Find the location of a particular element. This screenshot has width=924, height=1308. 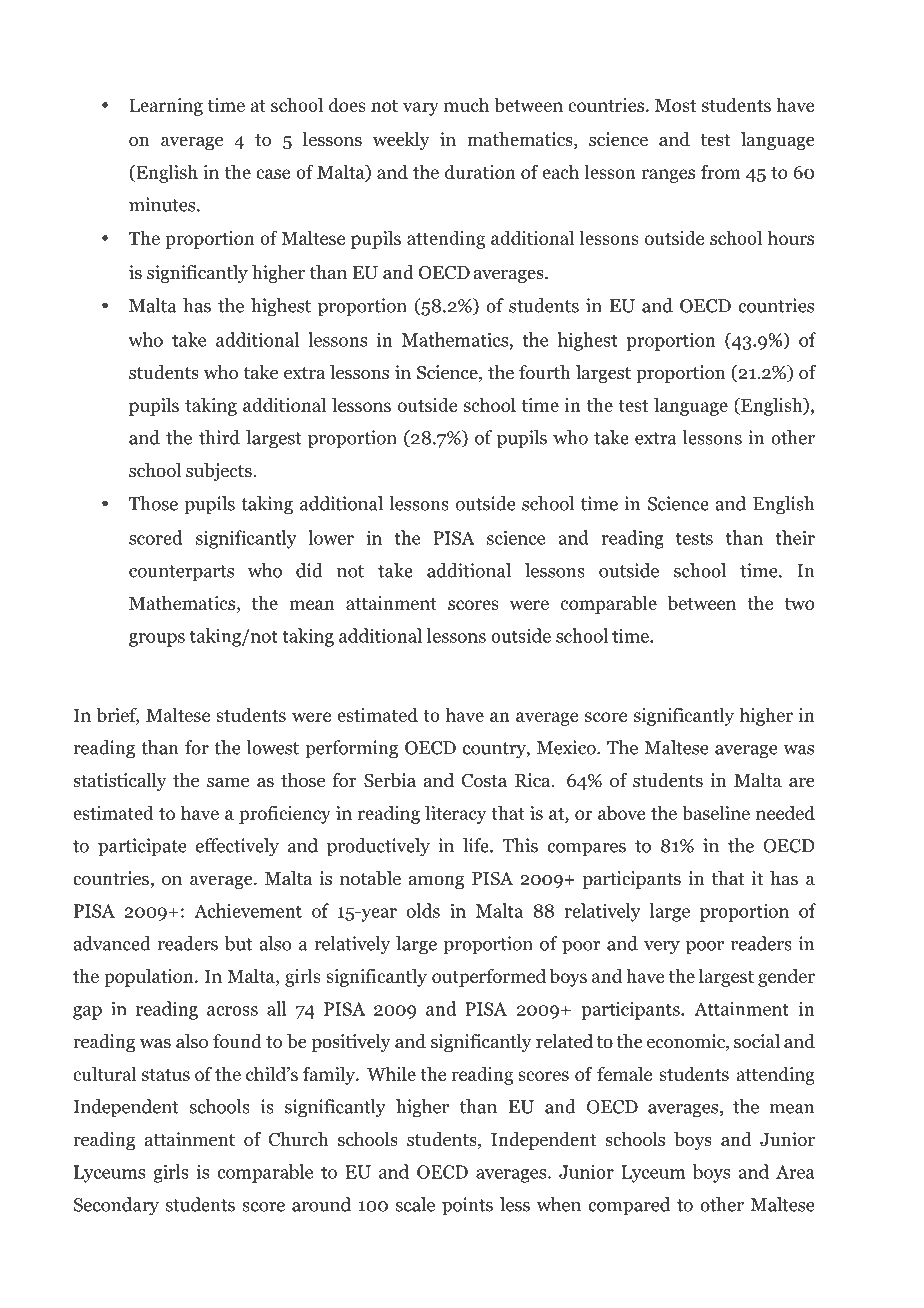

participate is located at coordinates (142, 847).
